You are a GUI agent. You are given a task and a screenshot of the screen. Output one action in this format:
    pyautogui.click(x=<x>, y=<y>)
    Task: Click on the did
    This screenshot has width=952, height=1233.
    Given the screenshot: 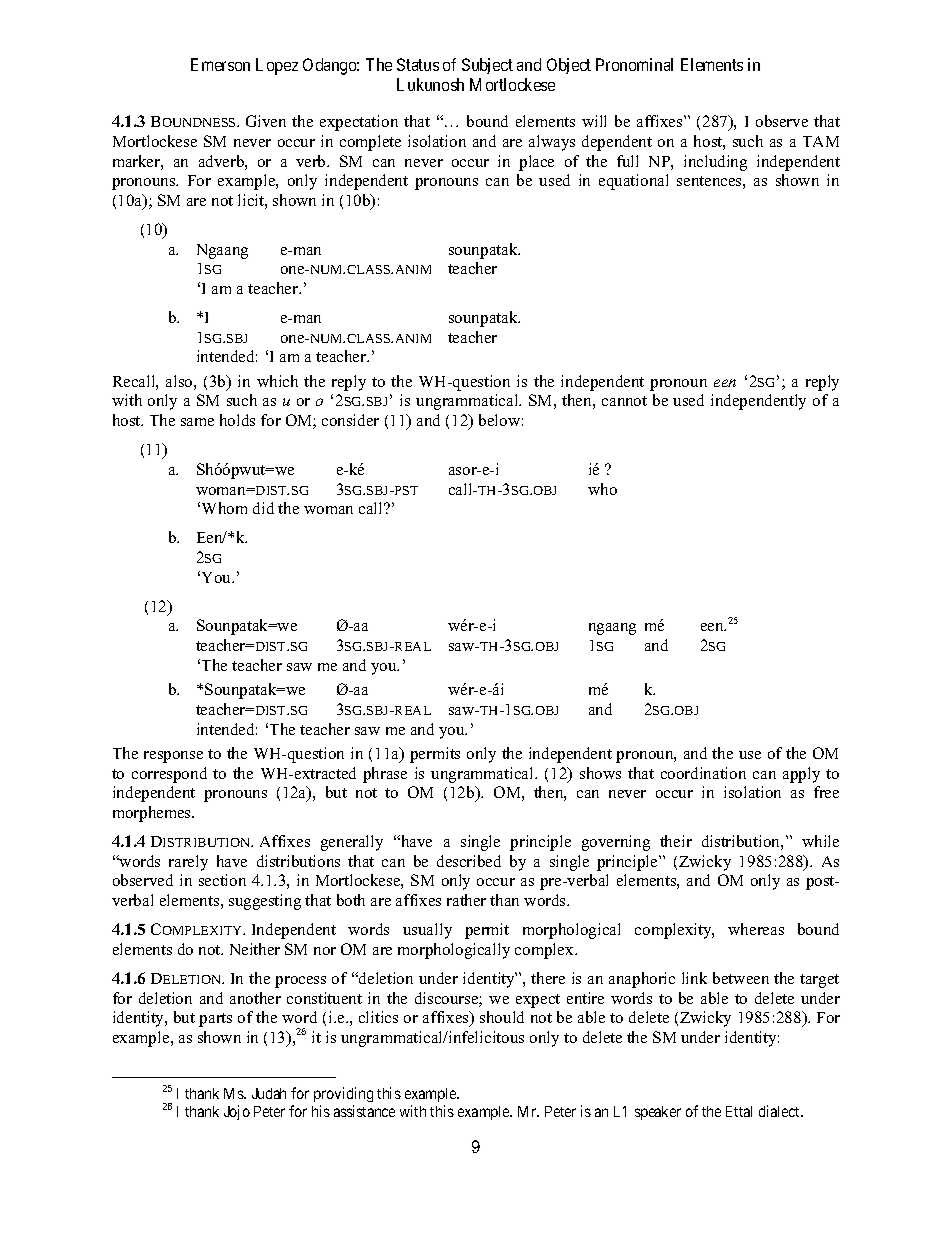 What is the action you would take?
    pyautogui.click(x=263, y=508)
